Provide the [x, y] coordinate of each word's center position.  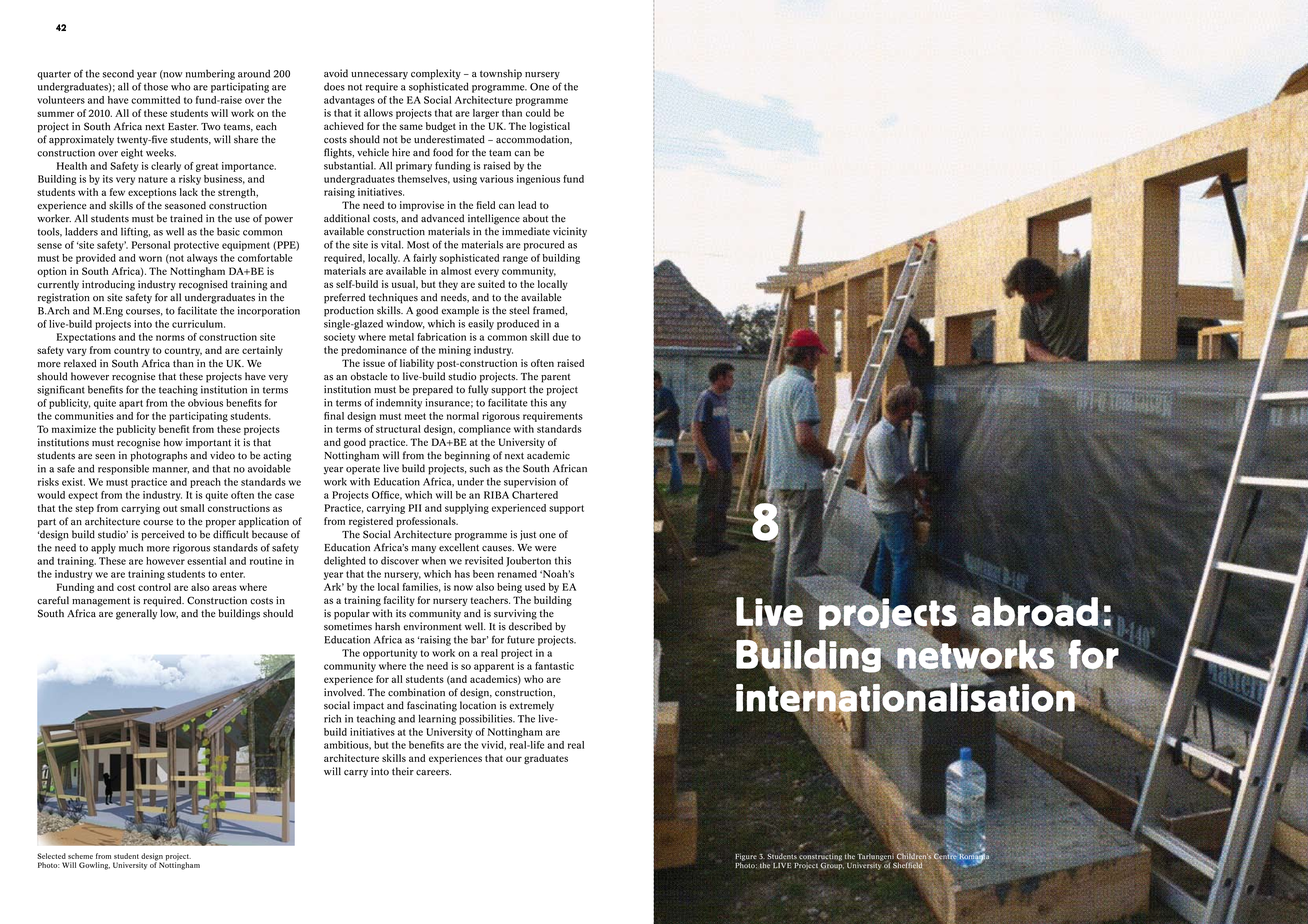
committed [155, 100]
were [545, 549]
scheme [80, 856]
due [561, 337]
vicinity [570, 232]
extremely [531, 706]
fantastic [554, 666]
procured [544, 245]
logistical [549, 127]
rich [332, 718]
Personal [151, 245]
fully [478, 390]
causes [498, 549]
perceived [163, 535]
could [538, 113]
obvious [205, 403]
